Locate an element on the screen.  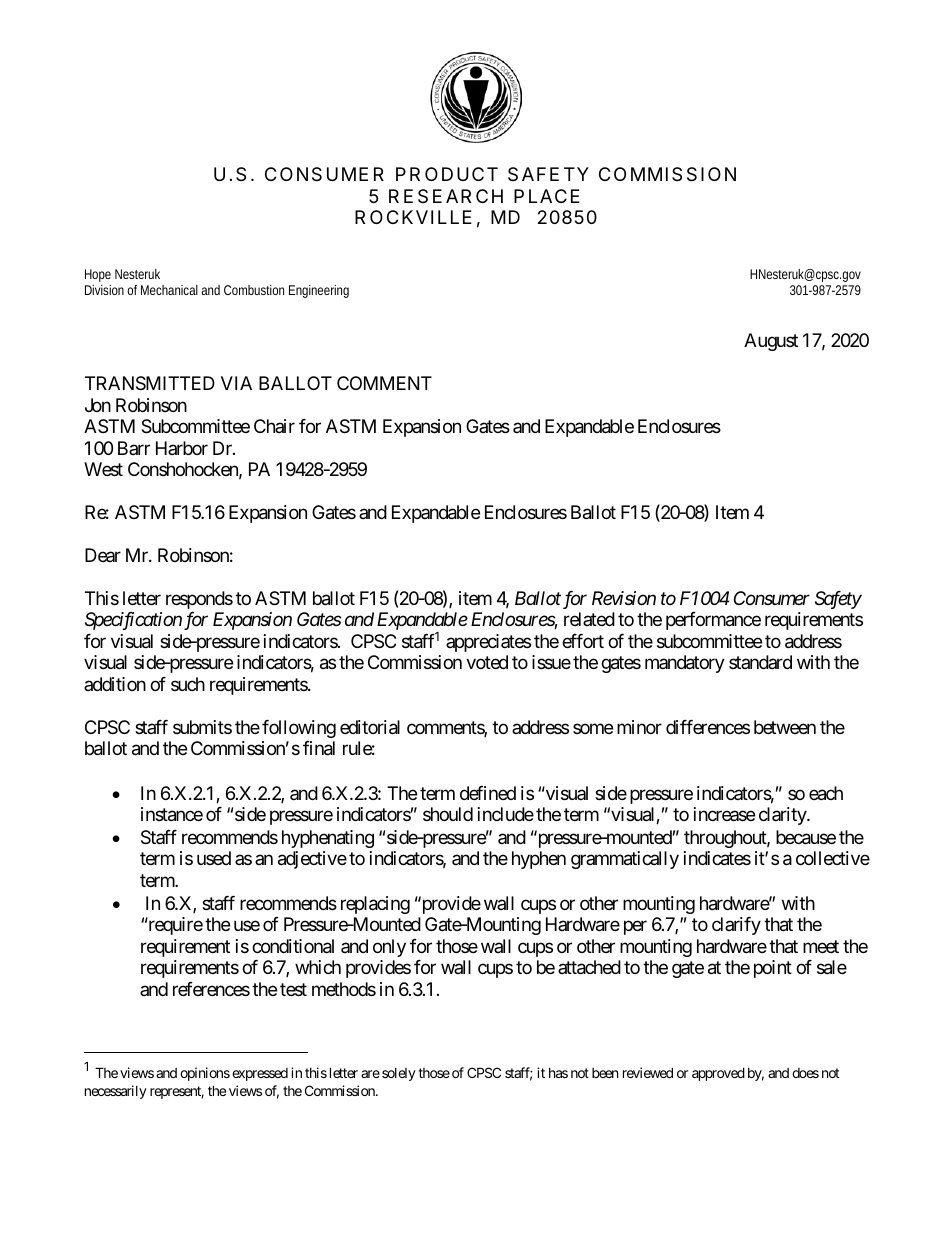
approved is located at coordinates (718, 1074).
